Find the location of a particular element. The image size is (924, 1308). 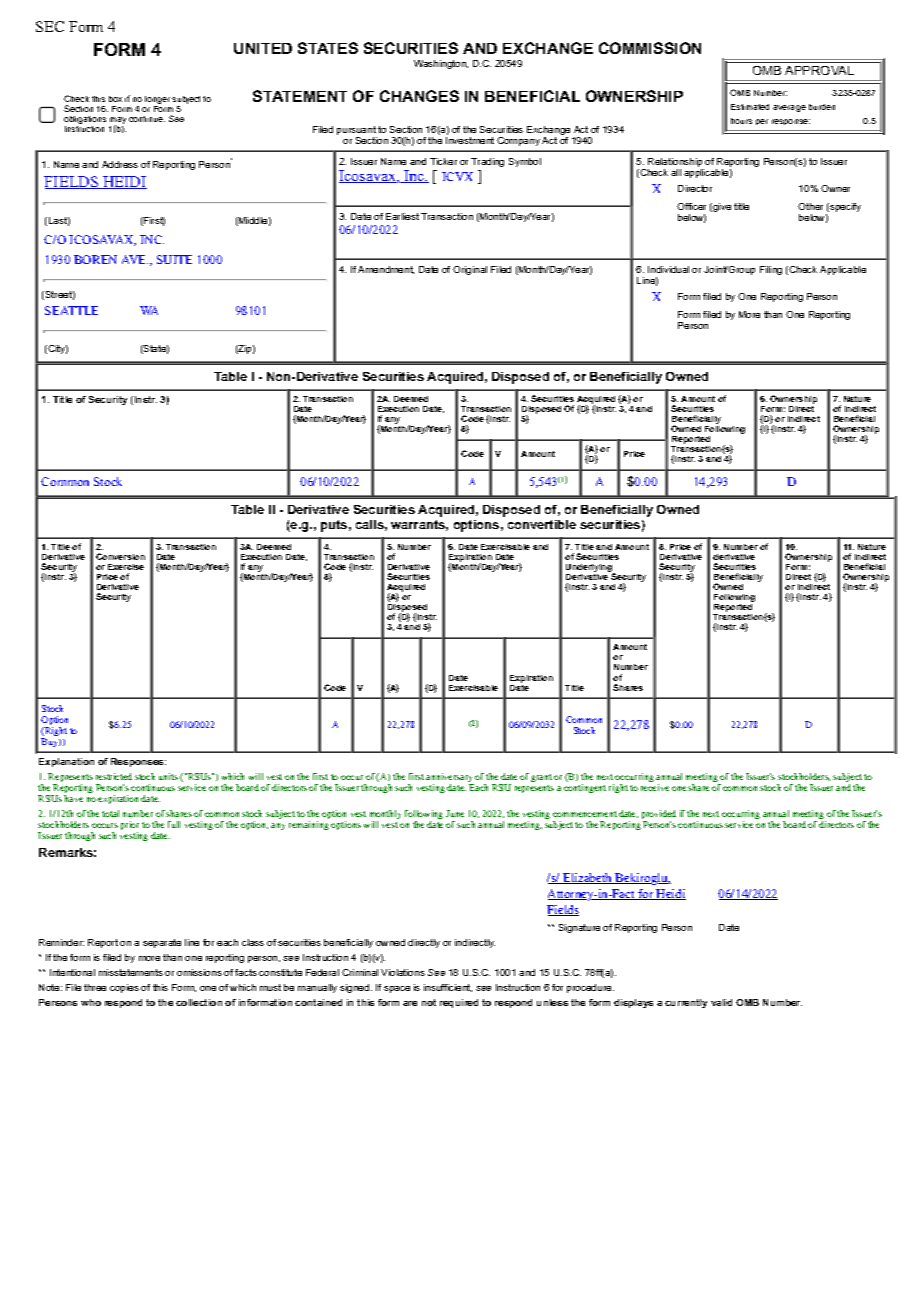

receive is located at coordinates (655, 787).
